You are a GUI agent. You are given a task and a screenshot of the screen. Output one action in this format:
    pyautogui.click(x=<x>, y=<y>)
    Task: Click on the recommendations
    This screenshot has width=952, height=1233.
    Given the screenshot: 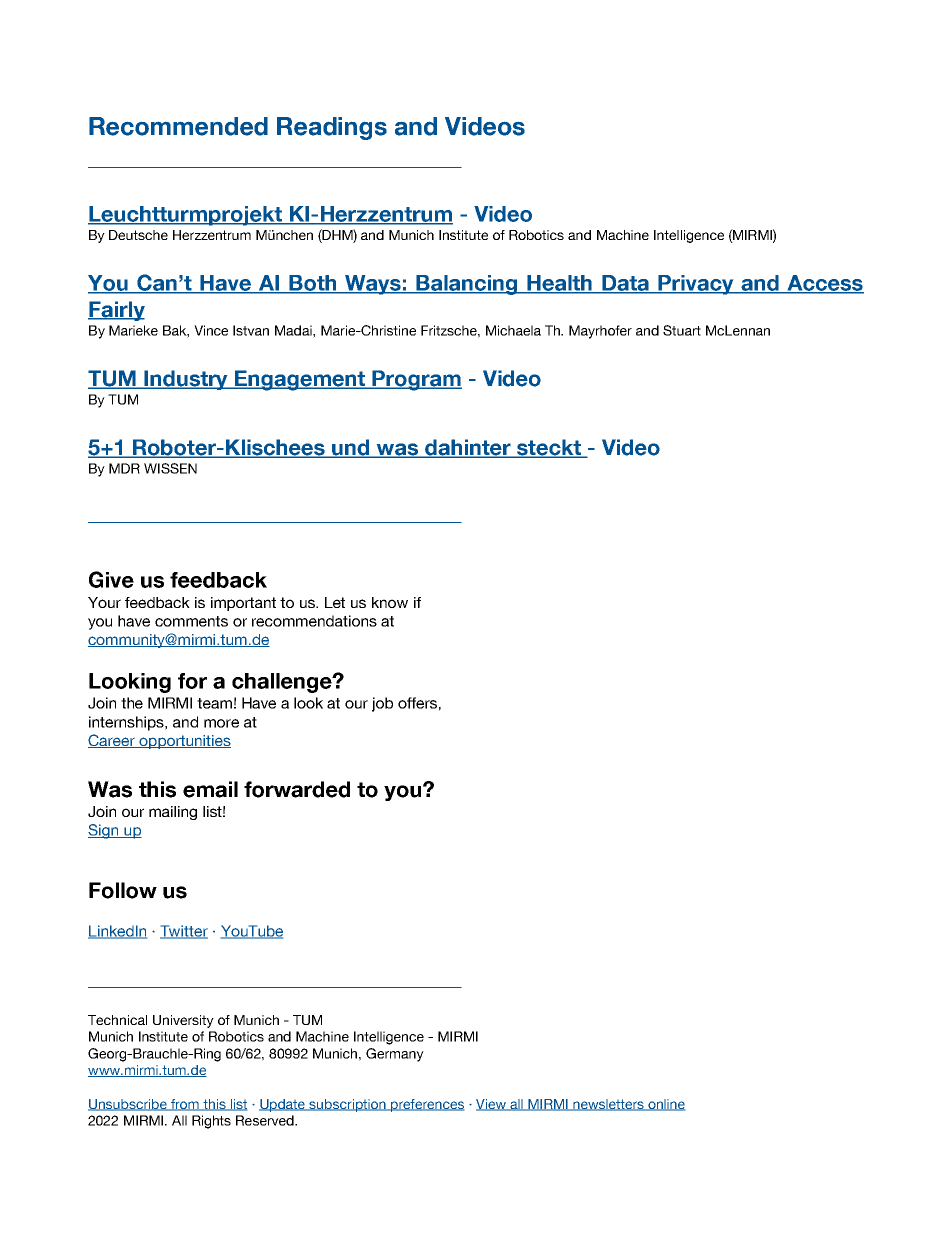 What is the action you would take?
    pyautogui.click(x=314, y=621)
